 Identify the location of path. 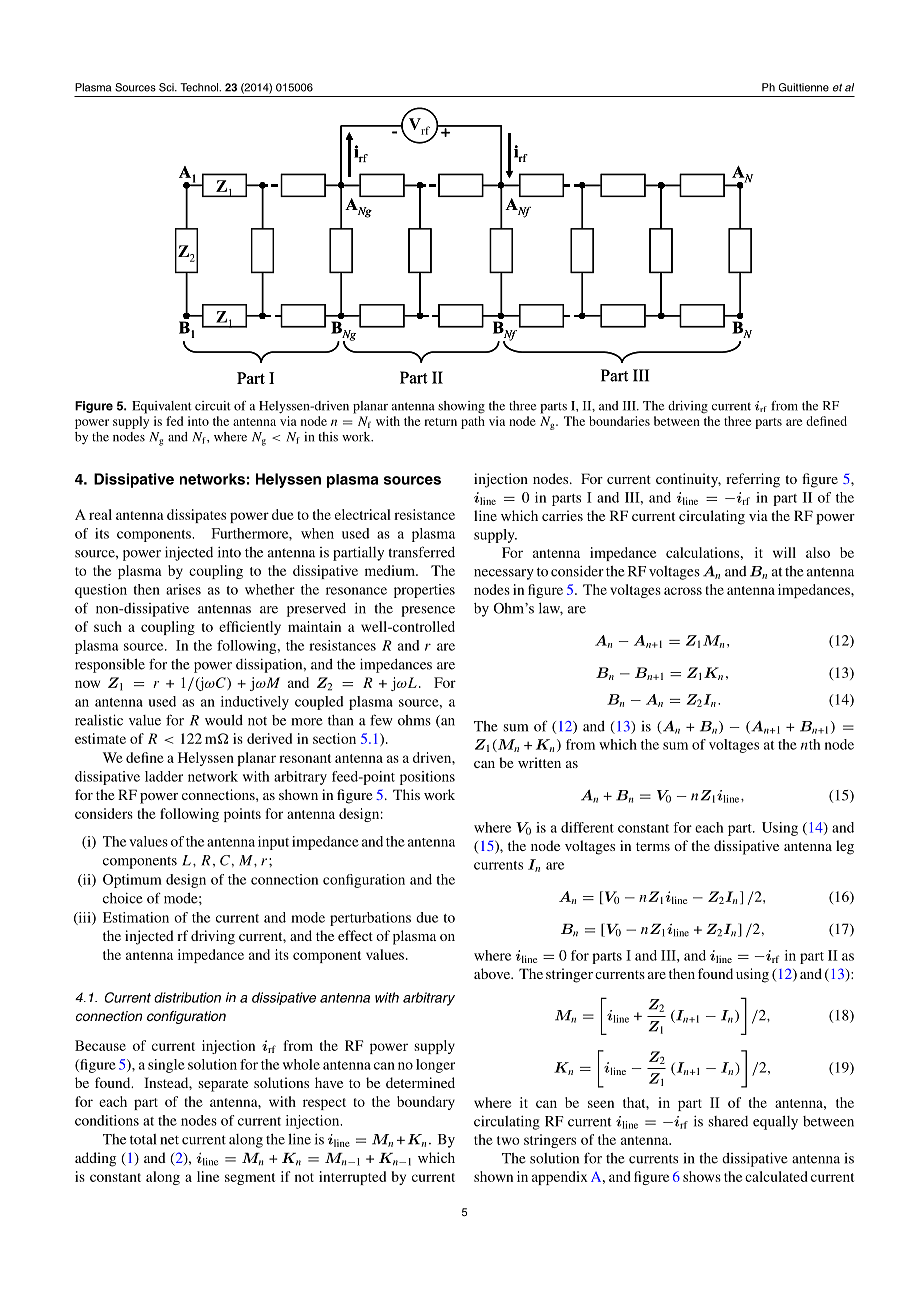
(473, 422).
